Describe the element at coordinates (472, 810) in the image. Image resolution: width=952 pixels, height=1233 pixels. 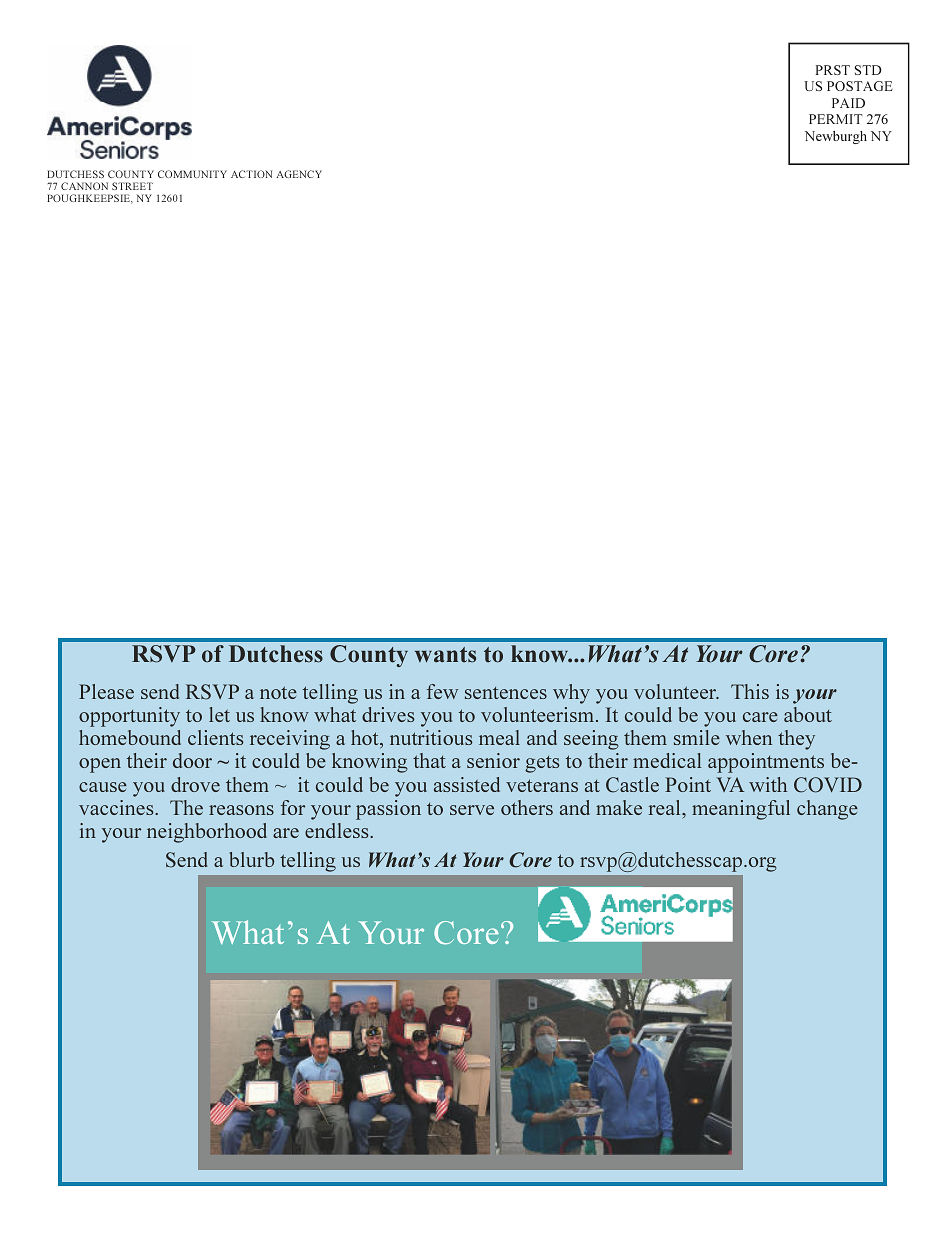
I see `serve` at that location.
